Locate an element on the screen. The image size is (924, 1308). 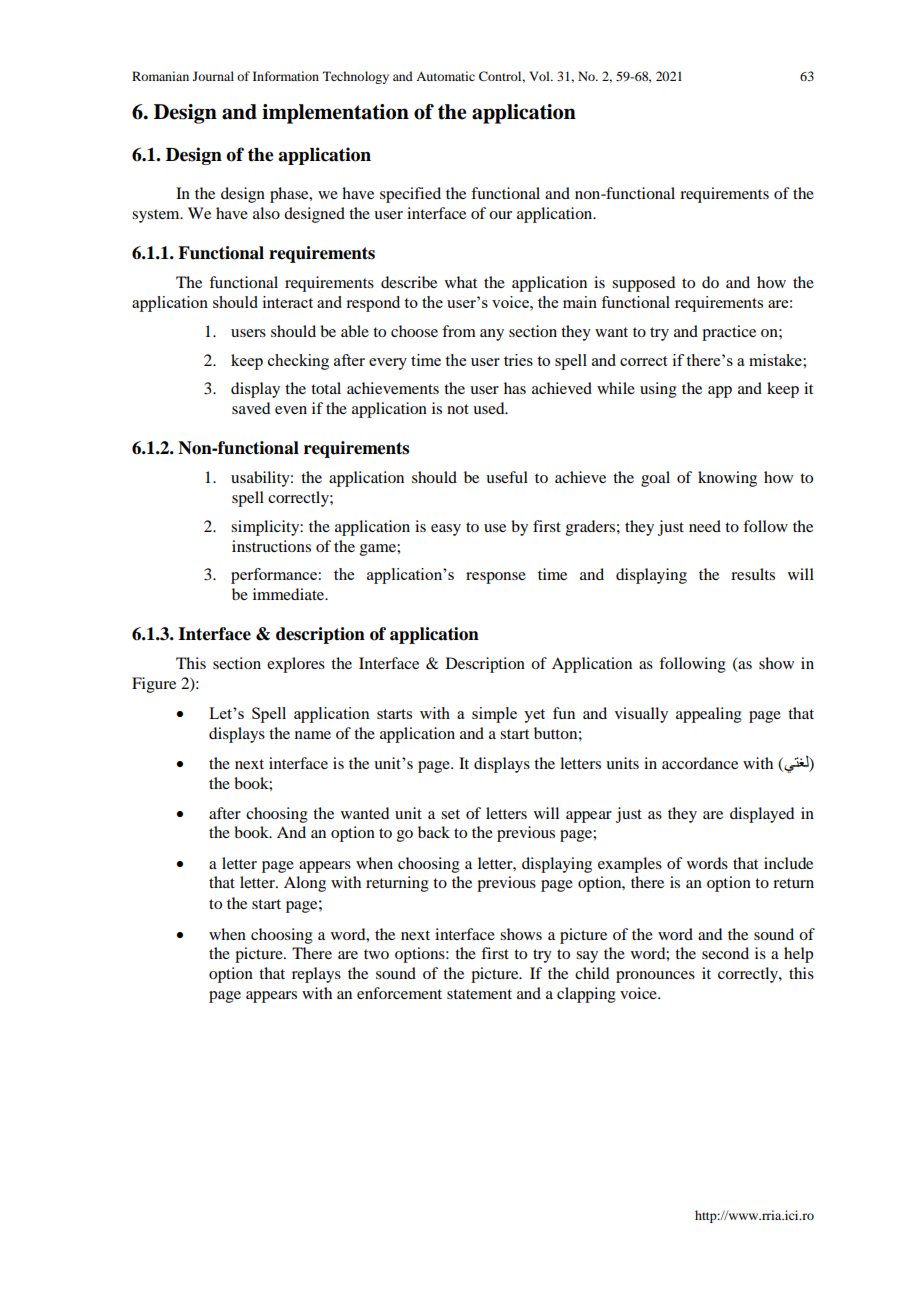
second is located at coordinates (725, 953).
